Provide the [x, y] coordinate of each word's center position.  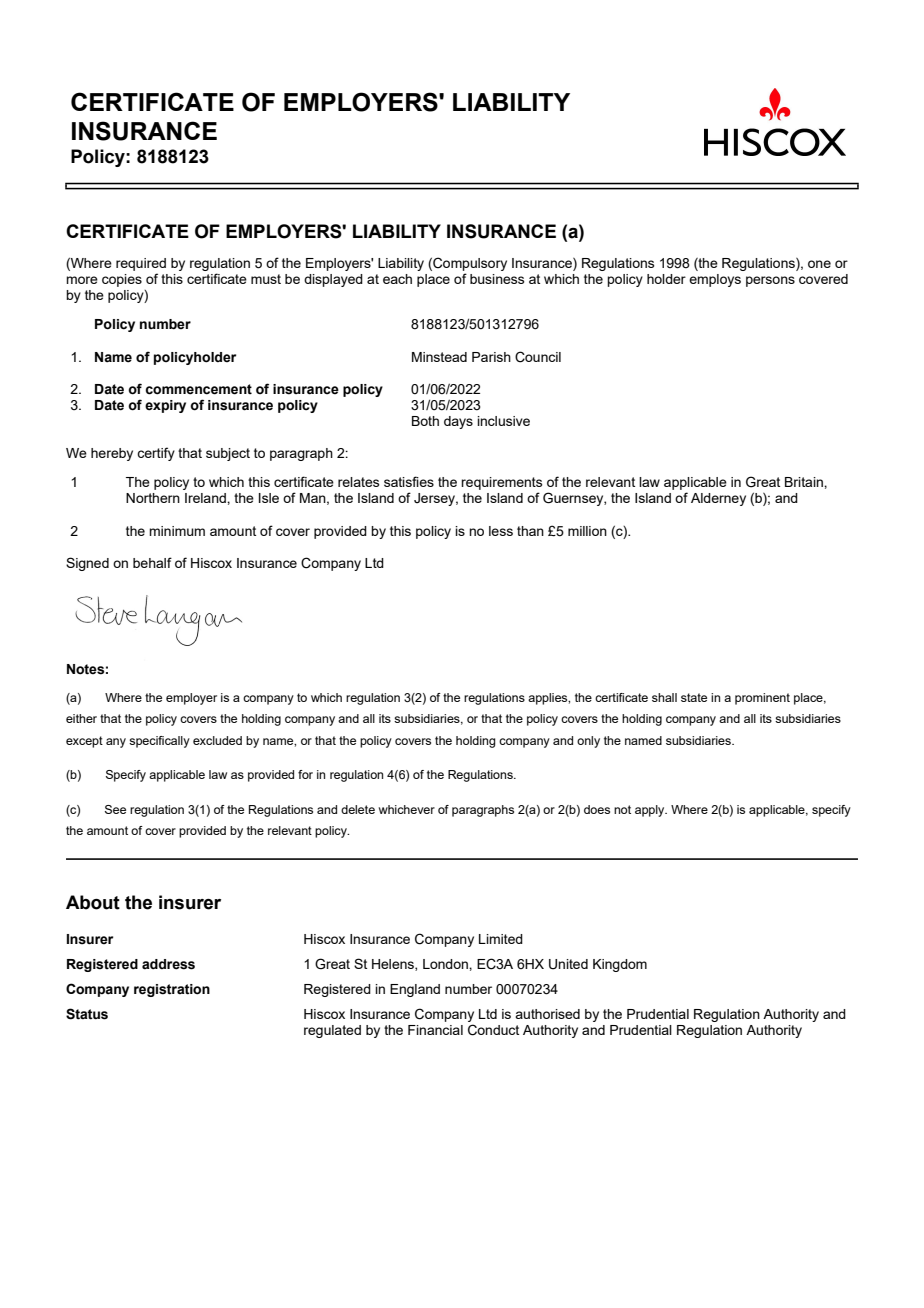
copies [122, 280]
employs [715, 280]
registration [172, 990]
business [497, 279]
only [588, 742]
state [694, 697]
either [81, 718]
